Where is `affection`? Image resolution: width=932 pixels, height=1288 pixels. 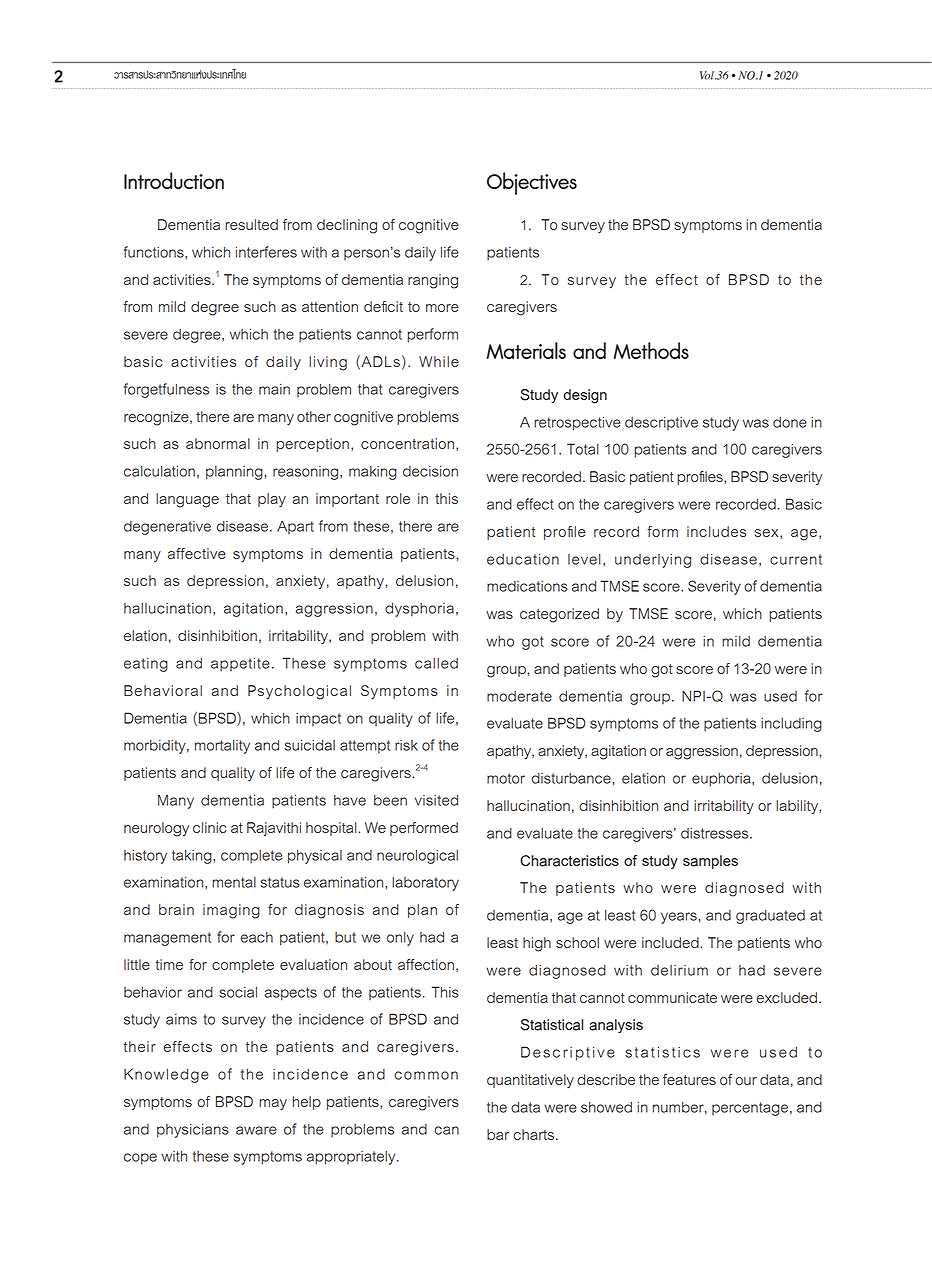
affection is located at coordinates (426, 964).
